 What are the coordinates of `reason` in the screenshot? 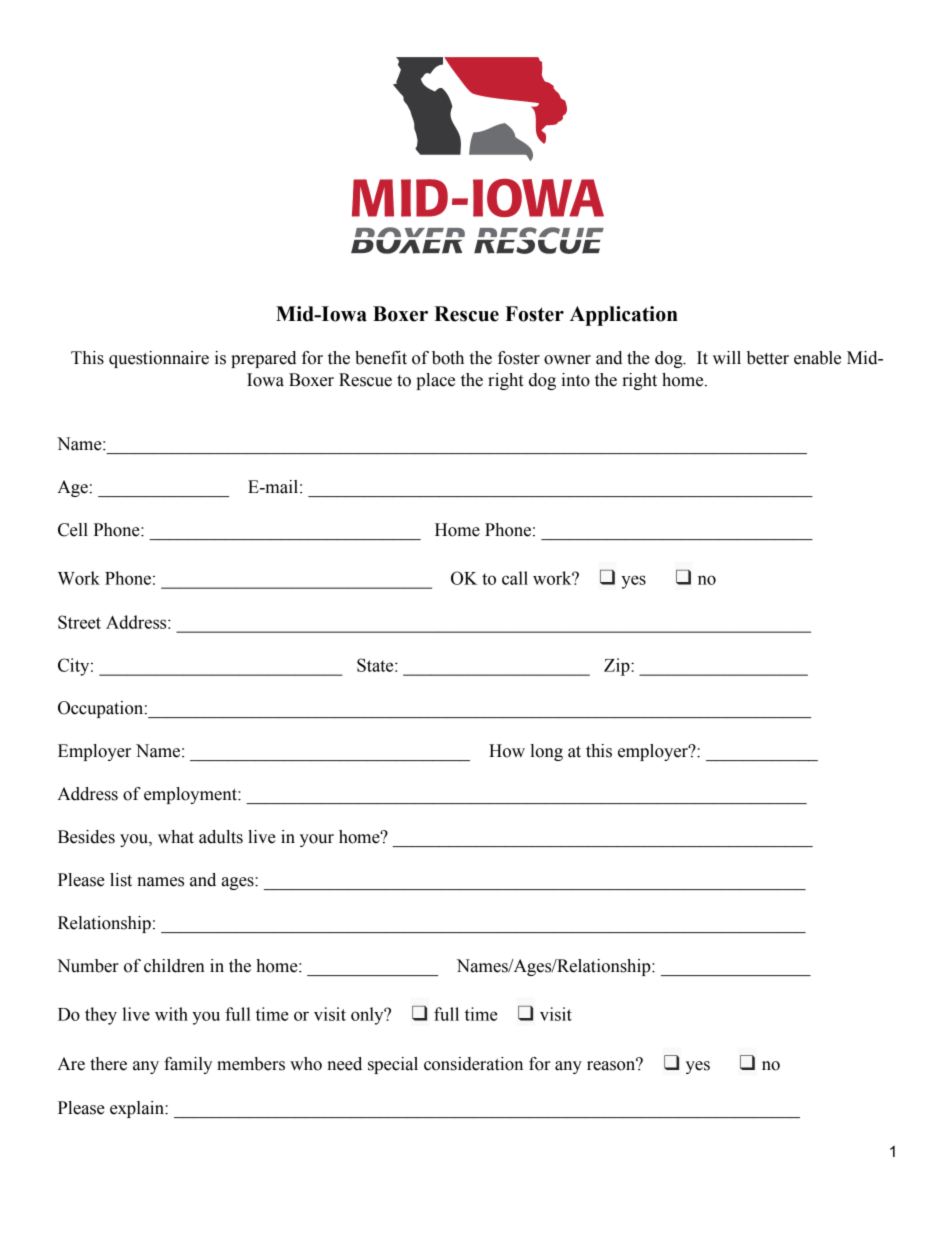 It's located at (612, 1065).
